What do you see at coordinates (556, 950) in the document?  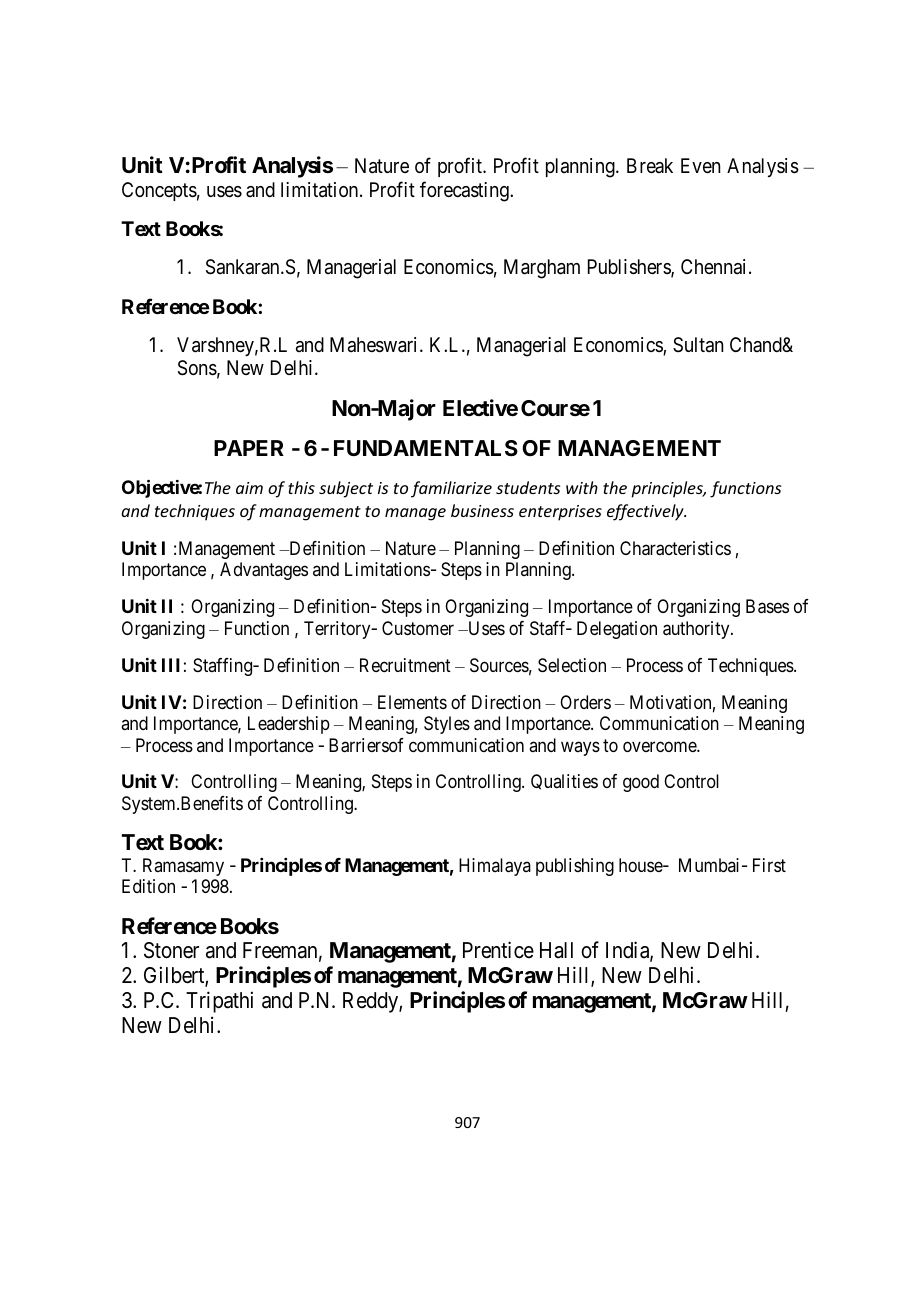 I see `Hall` at bounding box center [556, 950].
